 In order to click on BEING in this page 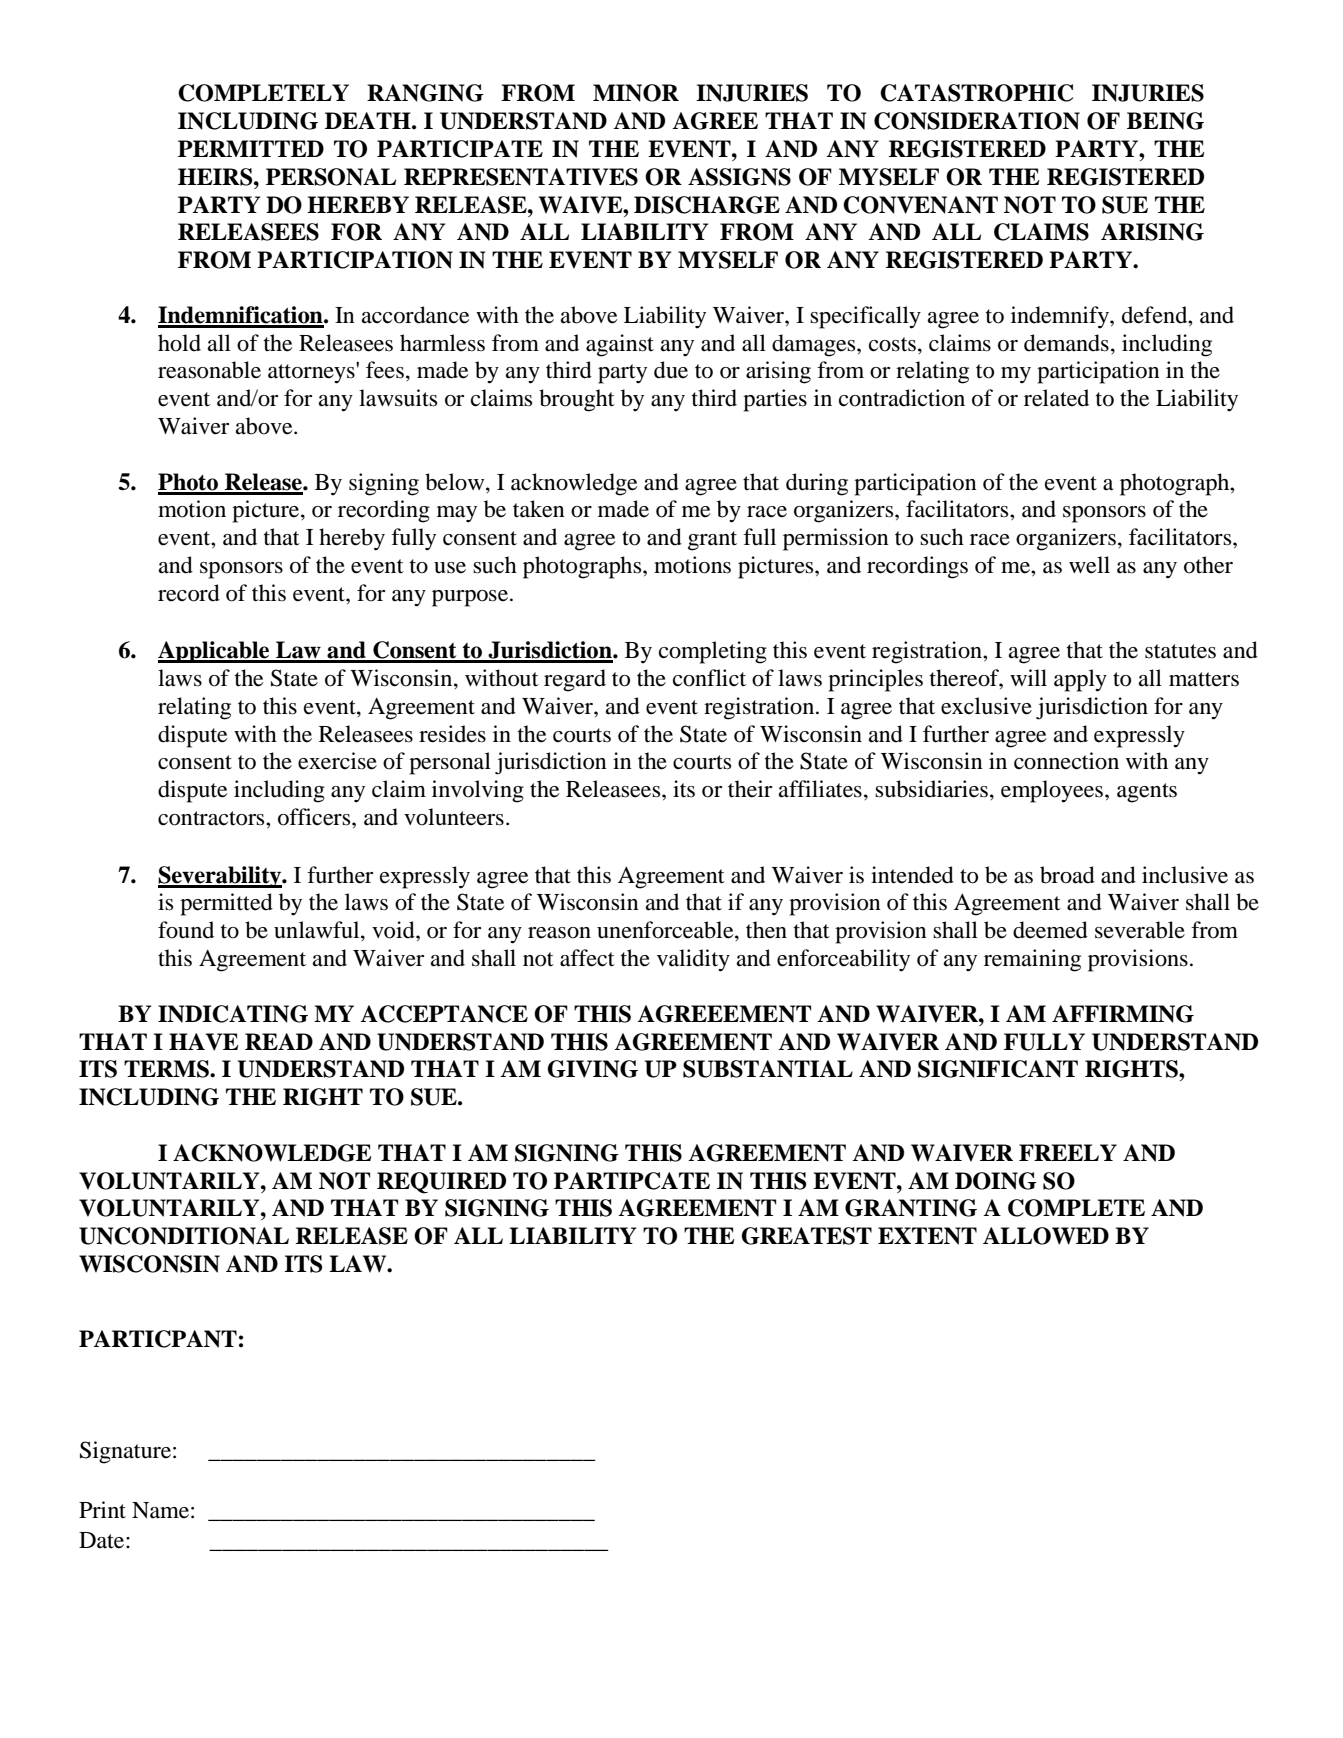, I will do `click(1165, 121)`.
